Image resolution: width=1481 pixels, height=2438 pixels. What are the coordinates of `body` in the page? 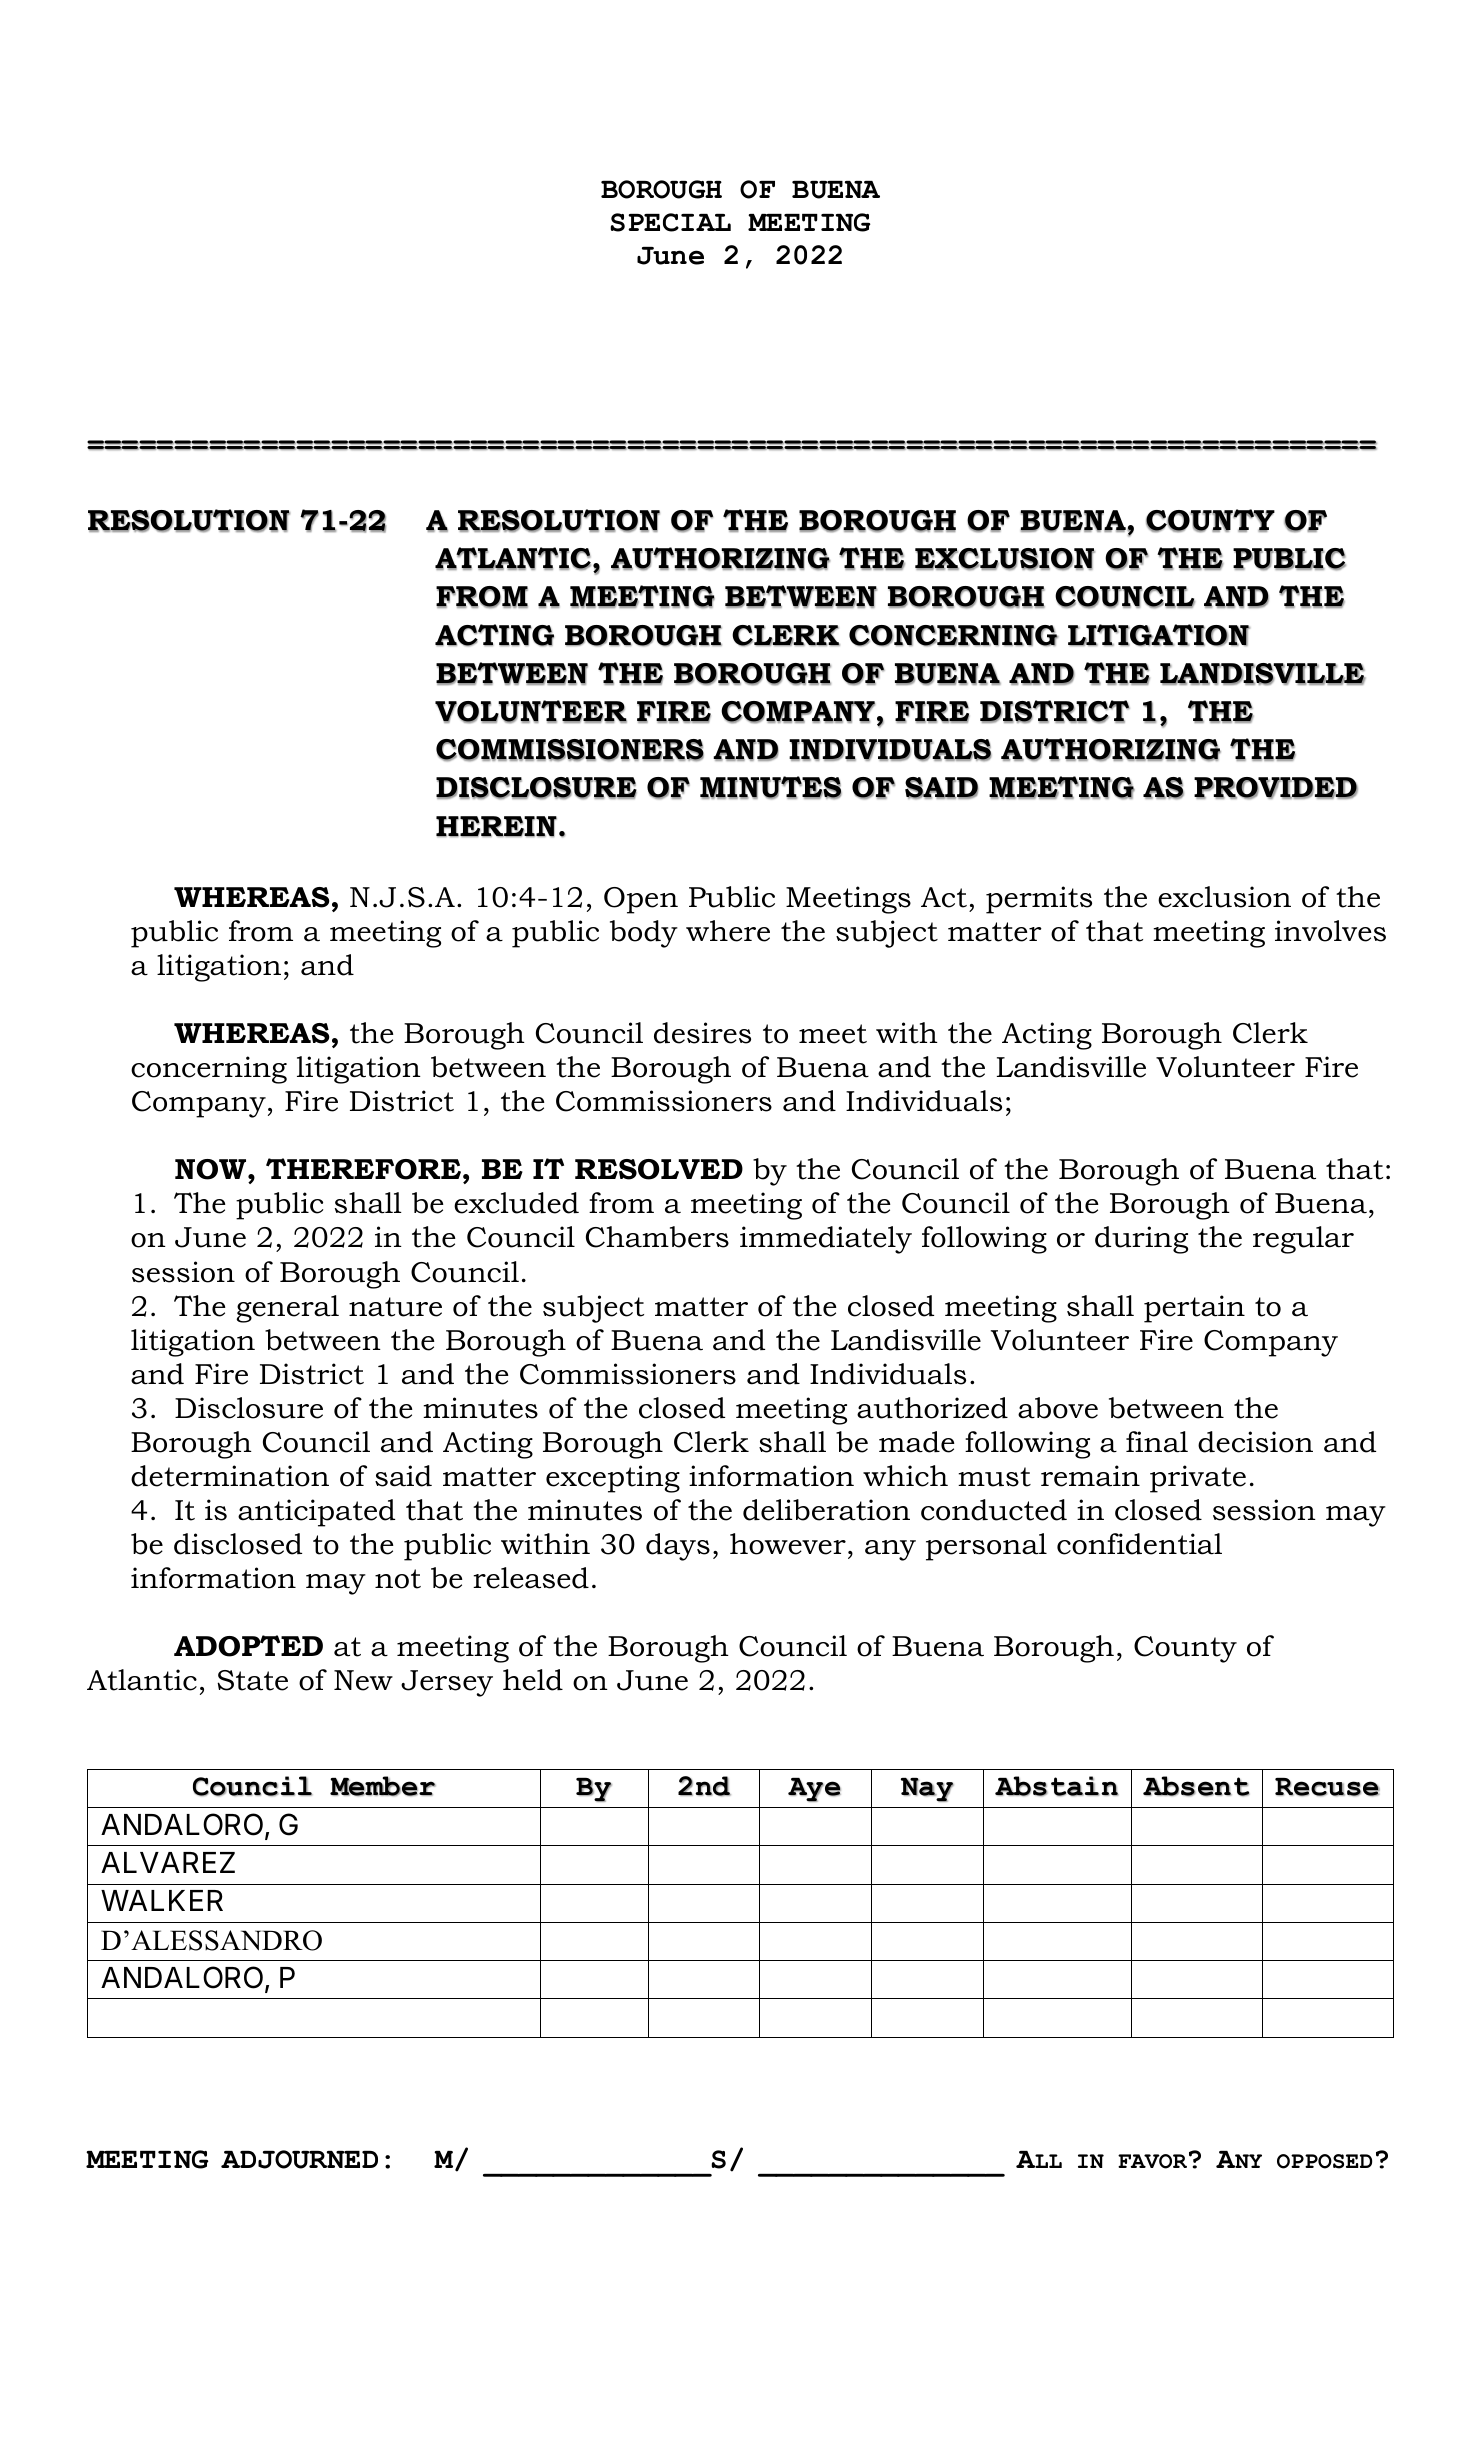 It's located at (644, 934).
